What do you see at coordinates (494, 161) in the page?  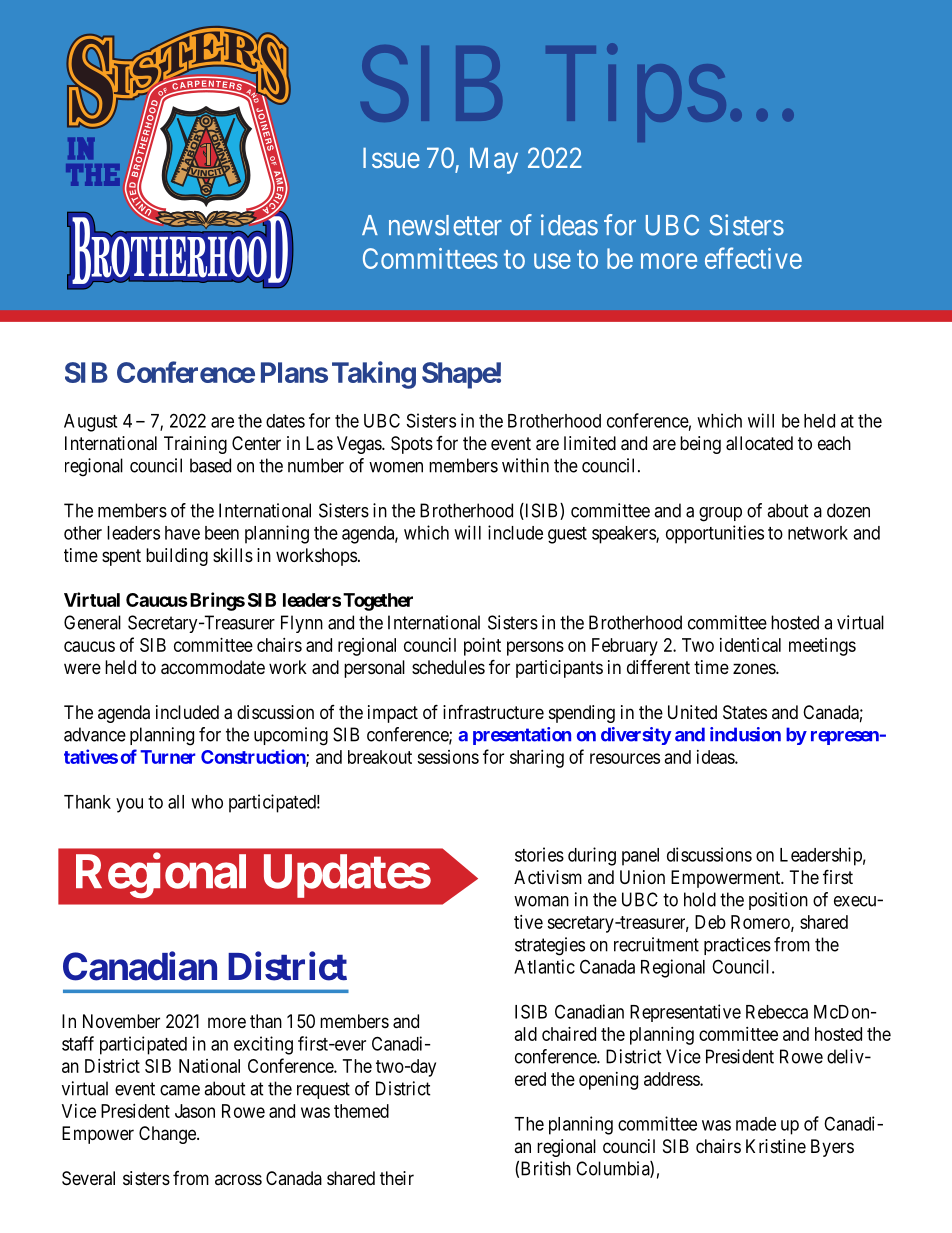 I see `May` at bounding box center [494, 161].
